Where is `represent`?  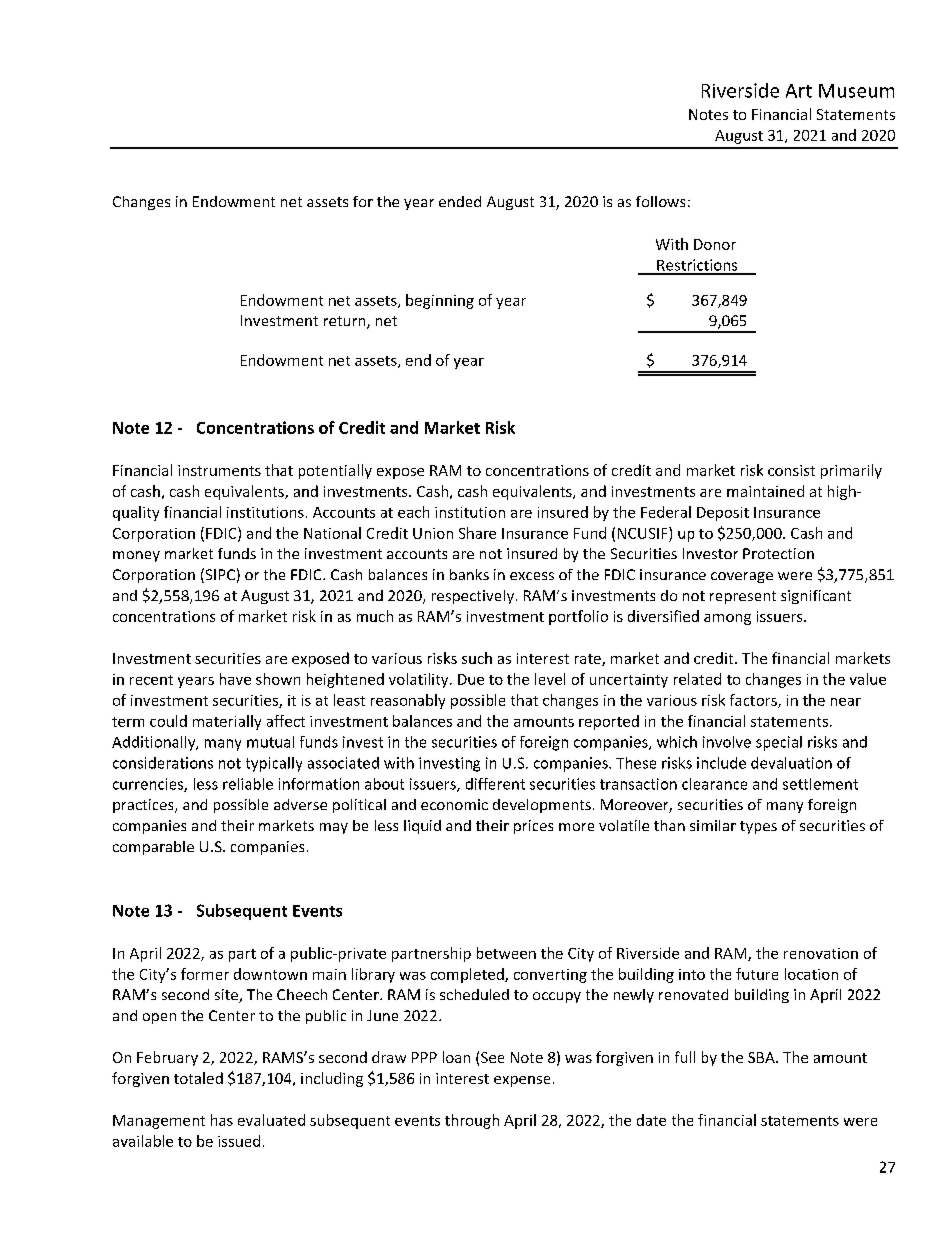
represent is located at coordinates (743, 597).
